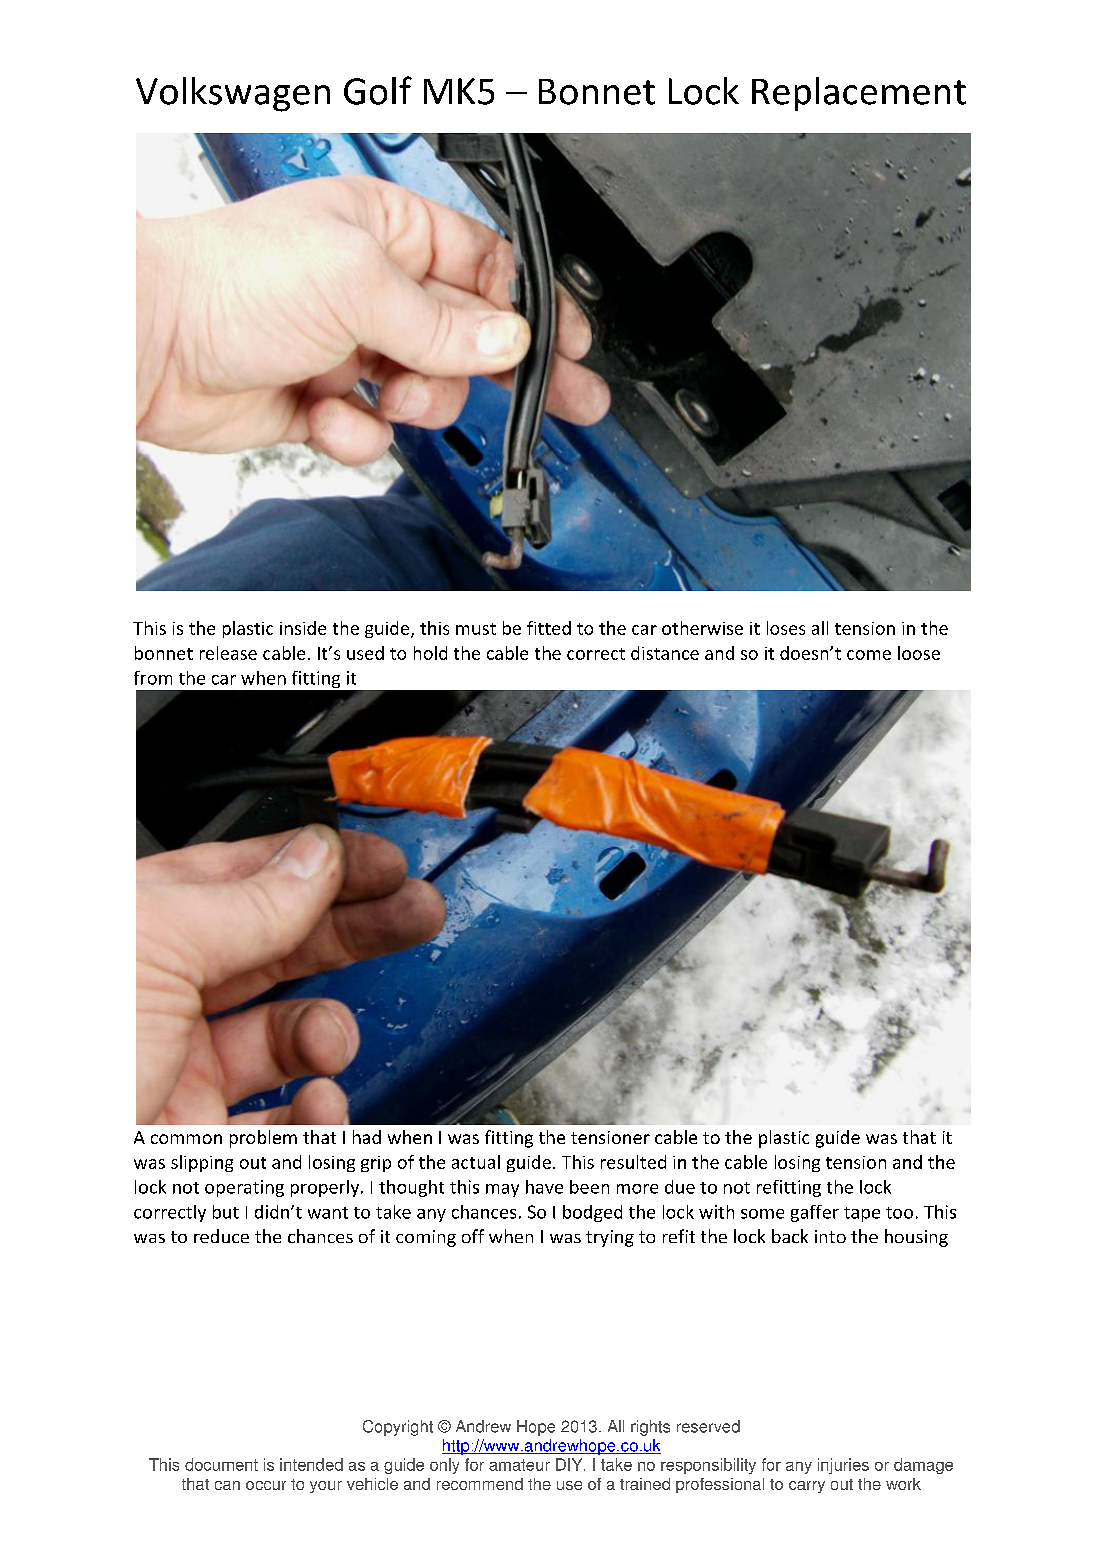  I want to click on gaffer, so click(815, 1213).
